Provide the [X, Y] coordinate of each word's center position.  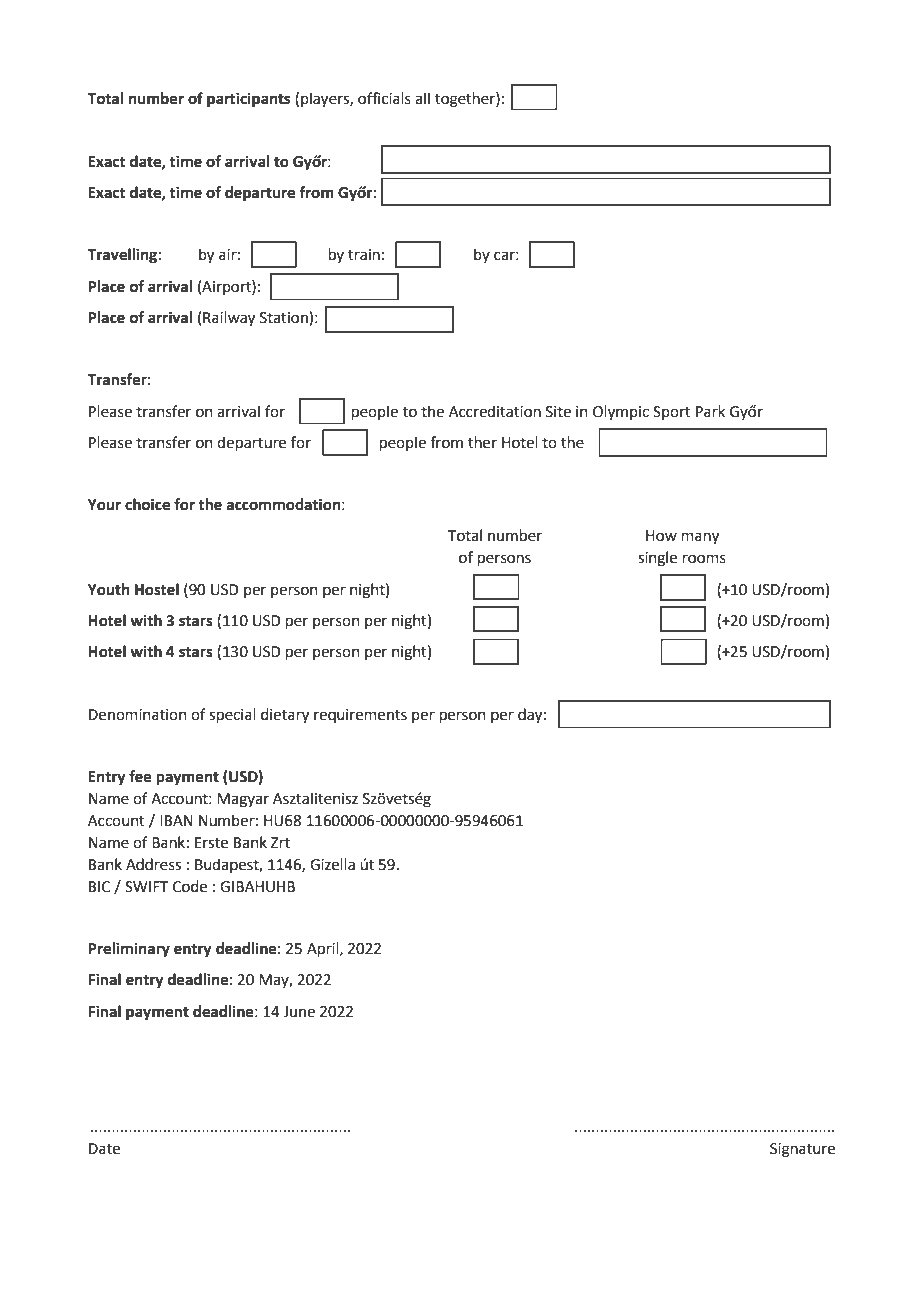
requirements [360, 716]
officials [384, 98]
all [422, 98]
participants [248, 100]
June [299, 1012]
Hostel [157, 589]
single [657, 559]
